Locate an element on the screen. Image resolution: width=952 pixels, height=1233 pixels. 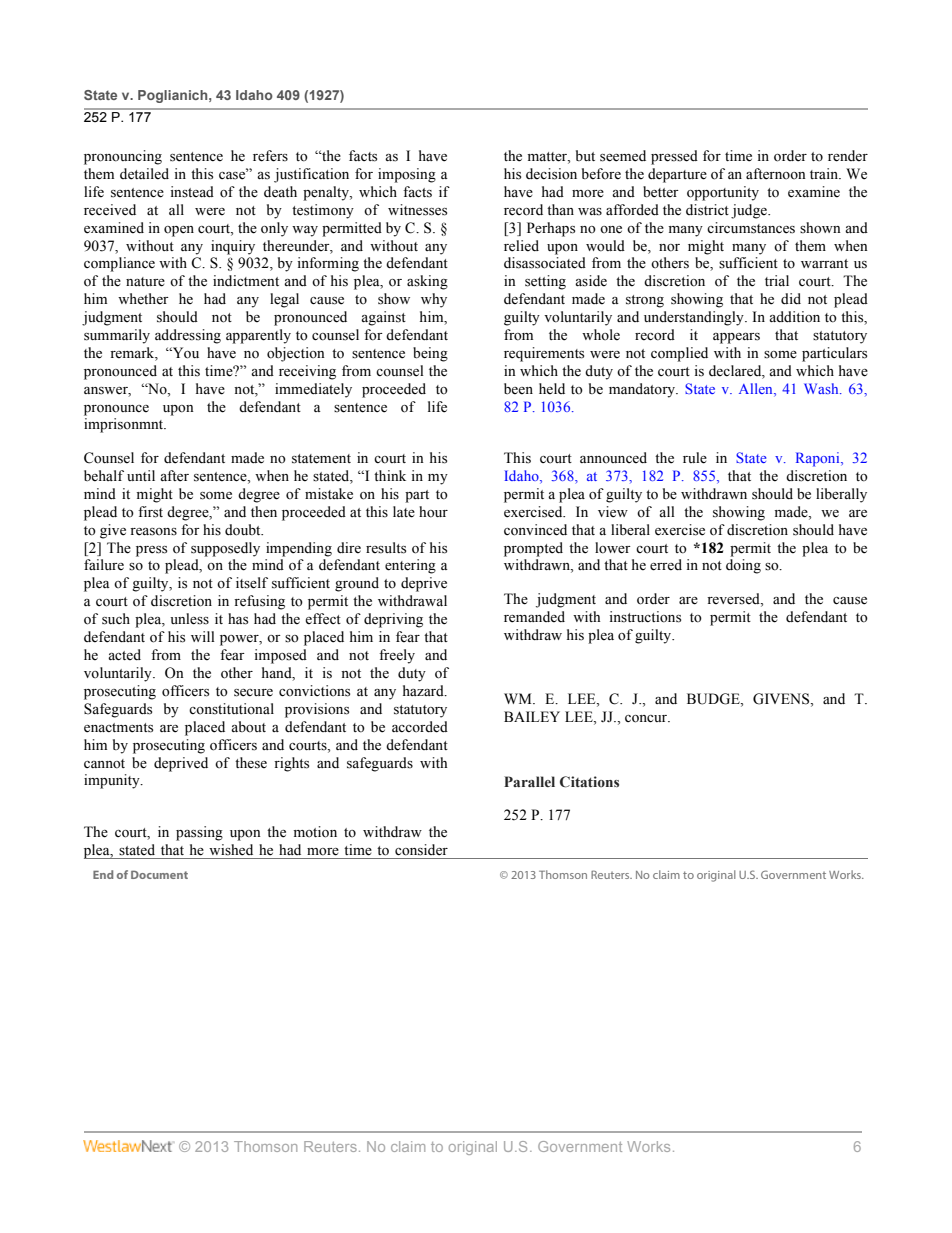
been is located at coordinates (518, 389).
